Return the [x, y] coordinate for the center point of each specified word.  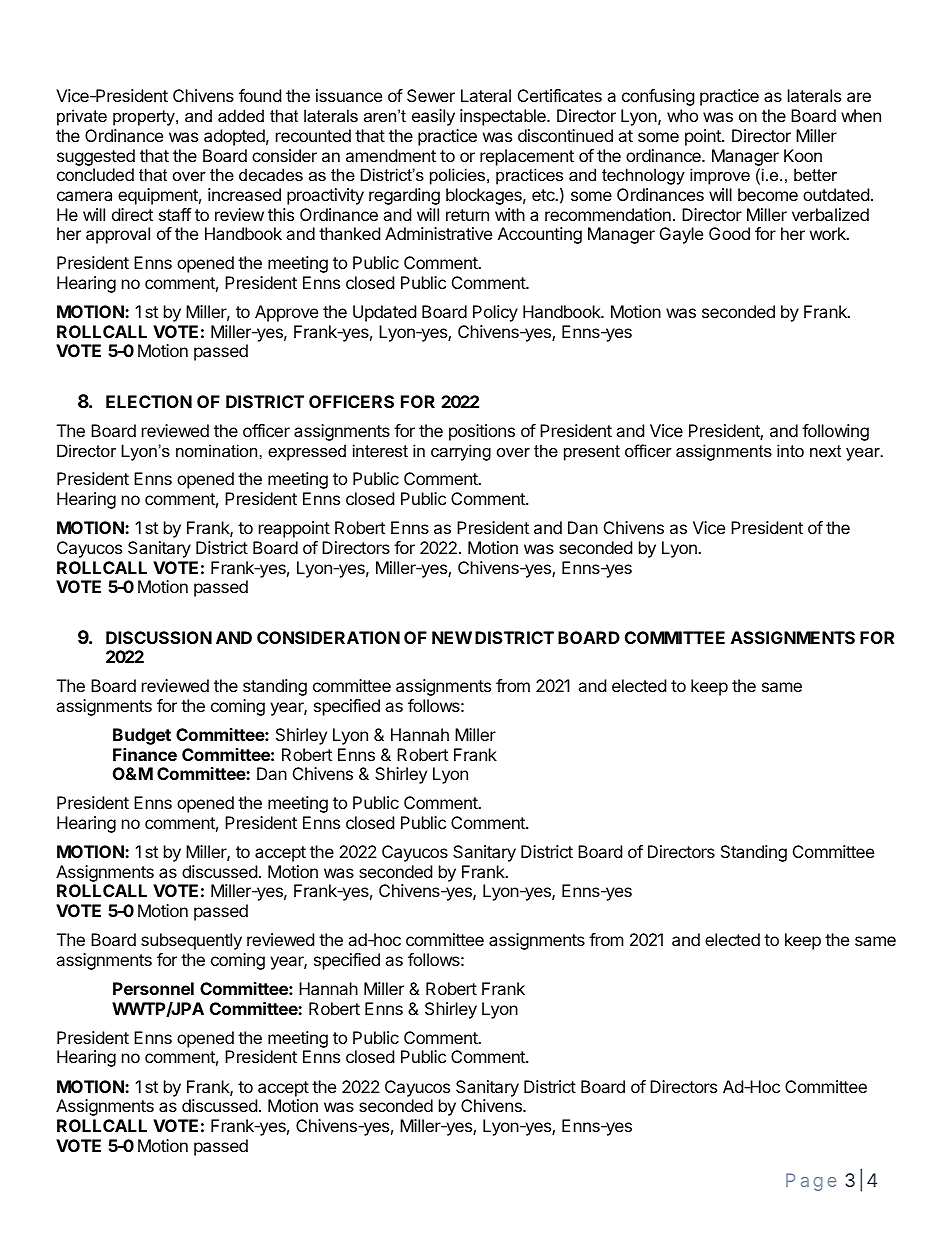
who [682, 115]
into [790, 450]
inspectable [504, 117]
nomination [218, 450]
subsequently [191, 941]
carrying [461, 452]
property [145, 118]
